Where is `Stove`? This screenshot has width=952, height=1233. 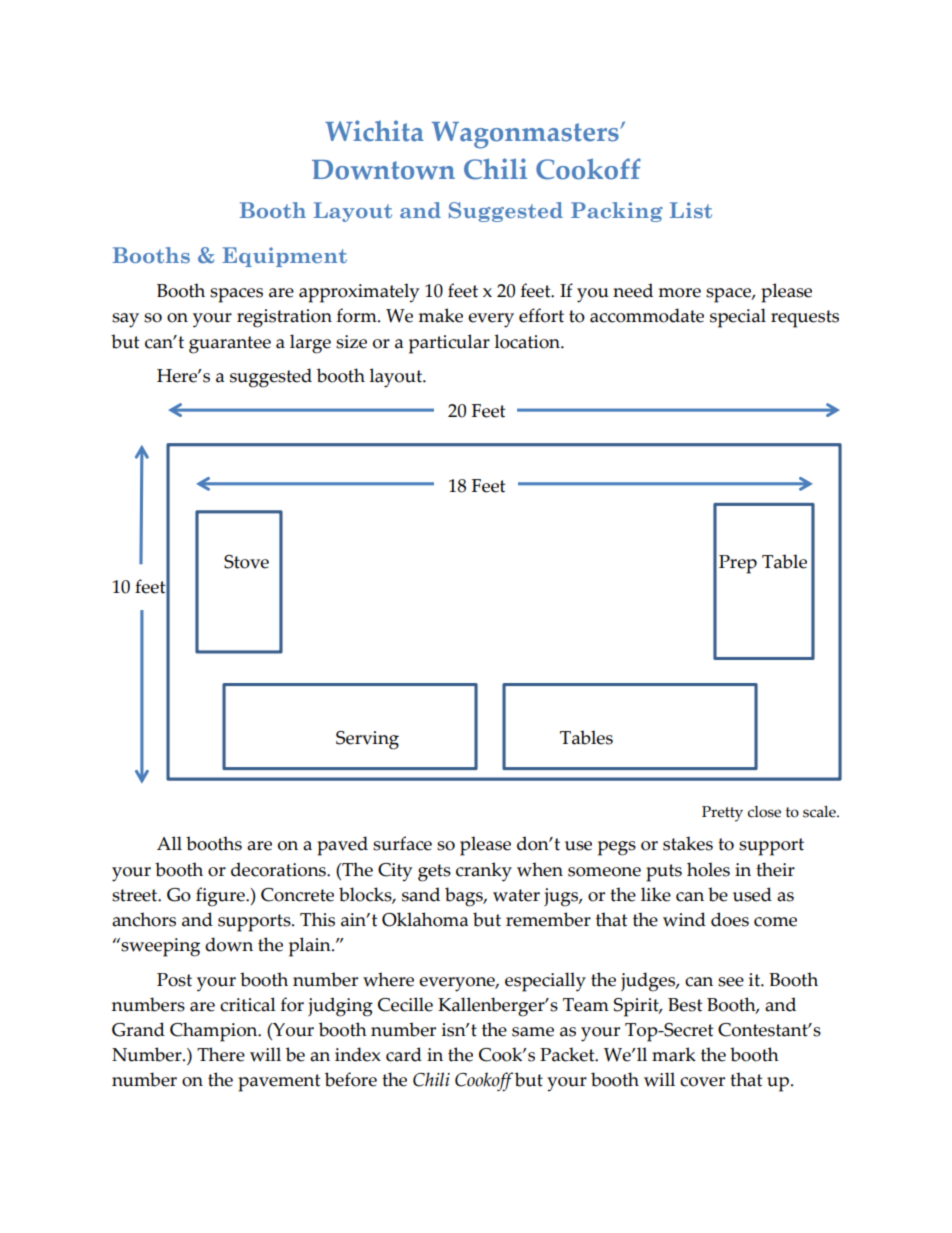
Stove is located at coordinates (246, 562).
